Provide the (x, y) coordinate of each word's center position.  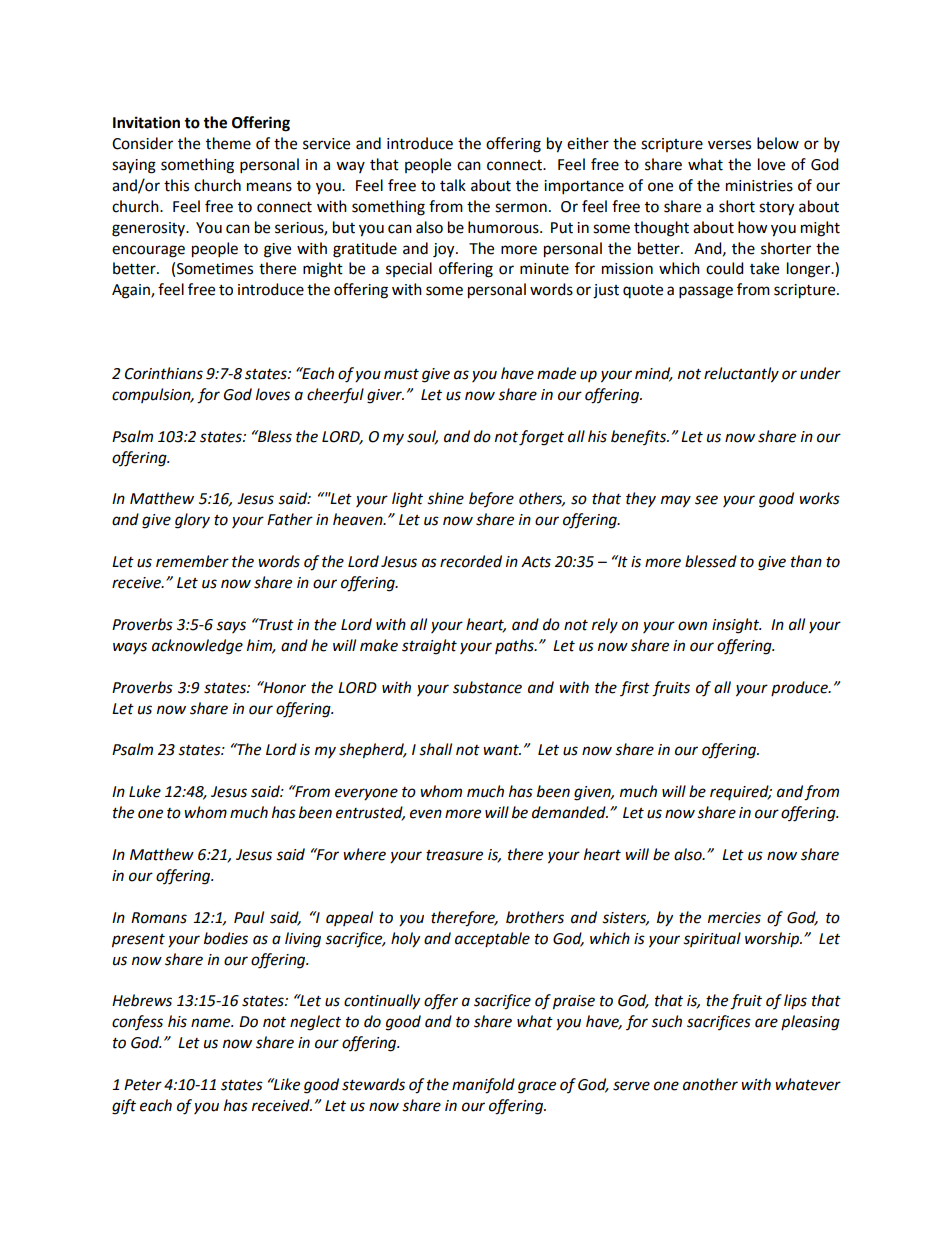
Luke (145, 791)
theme (228, 143)
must (401, 374)
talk (453, 185)
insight (736, 626)
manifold (483, 1086)
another (710, 1084)
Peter (143, 1085)
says (231, 627)
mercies (734, 918)
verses (729, 145)
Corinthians (164, 373)
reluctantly (741, 375)
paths (515, 646)
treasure (454, 855)
